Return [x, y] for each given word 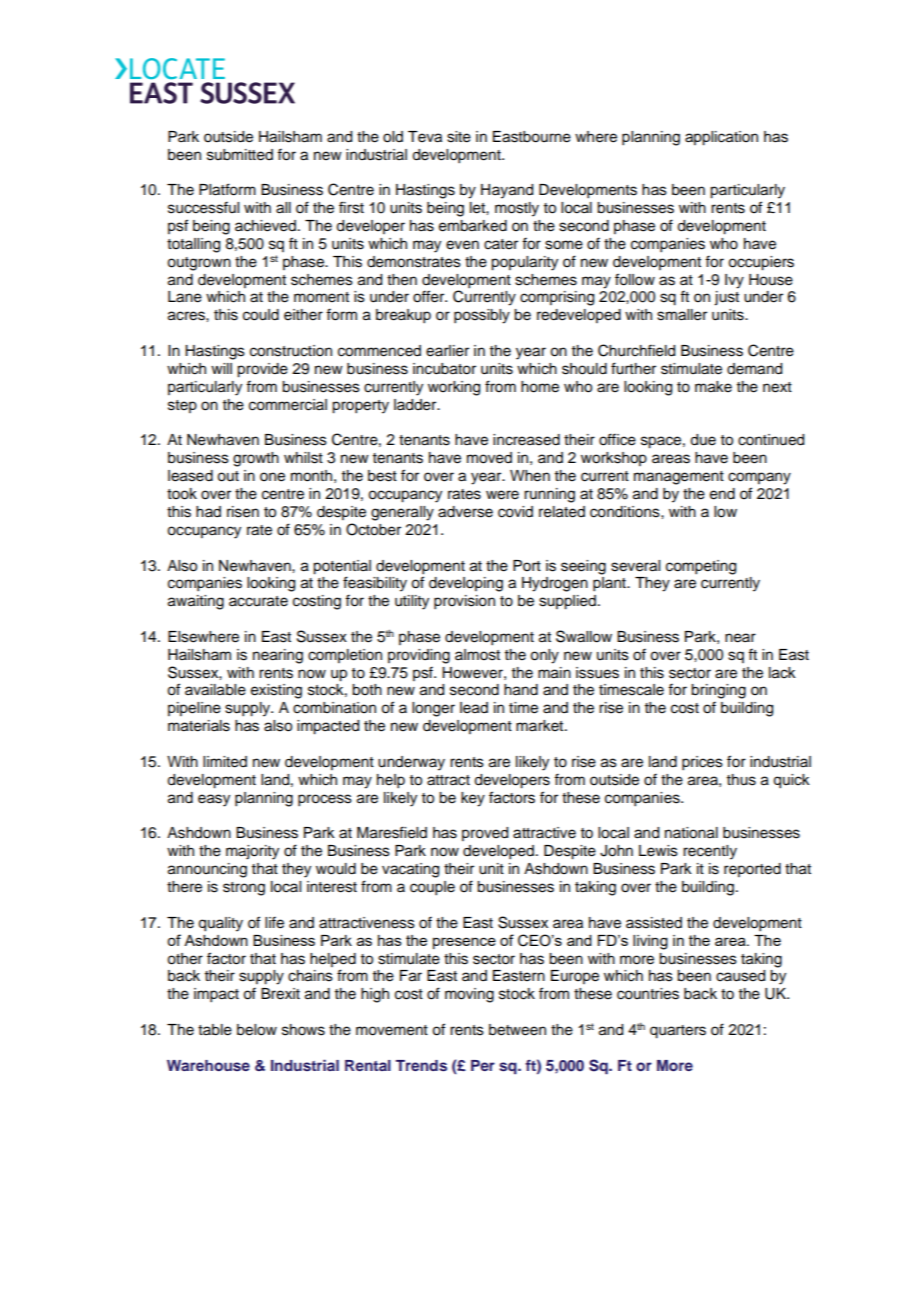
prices [702, 763]
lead [474, 708]
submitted [240, 155]
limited [225, 762]
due [703, 440]
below [257, 1030]
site [459, 137]
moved [489, 458]
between [517, 1030]
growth [256, 459]
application [721, 138]
